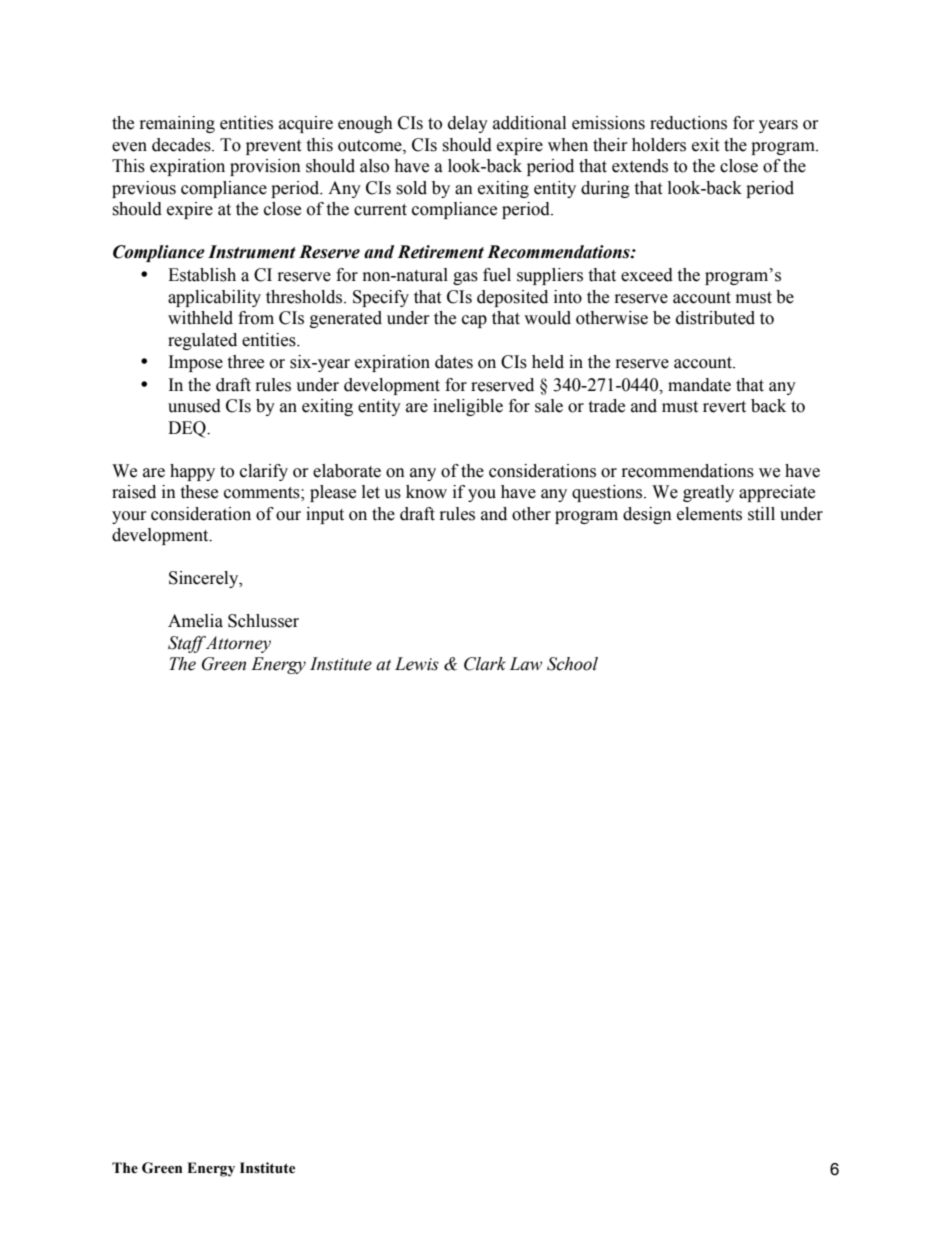  Describe the element at coordinates (708, 493) in the page. I see `greatly` at that location.
